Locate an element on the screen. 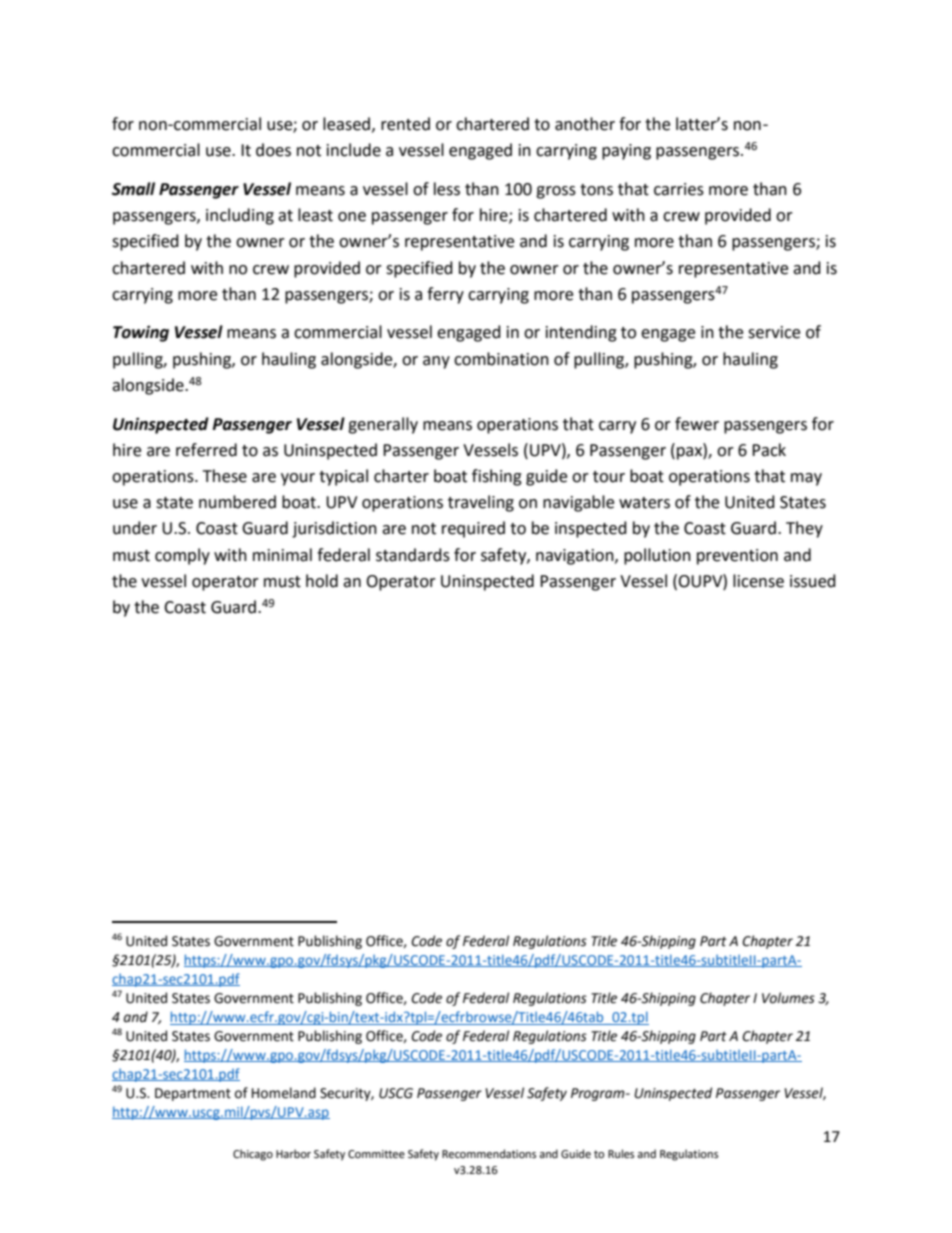 The width and height of the screenshot is (952, 1233). referred is located at coordinates (206, 450).
